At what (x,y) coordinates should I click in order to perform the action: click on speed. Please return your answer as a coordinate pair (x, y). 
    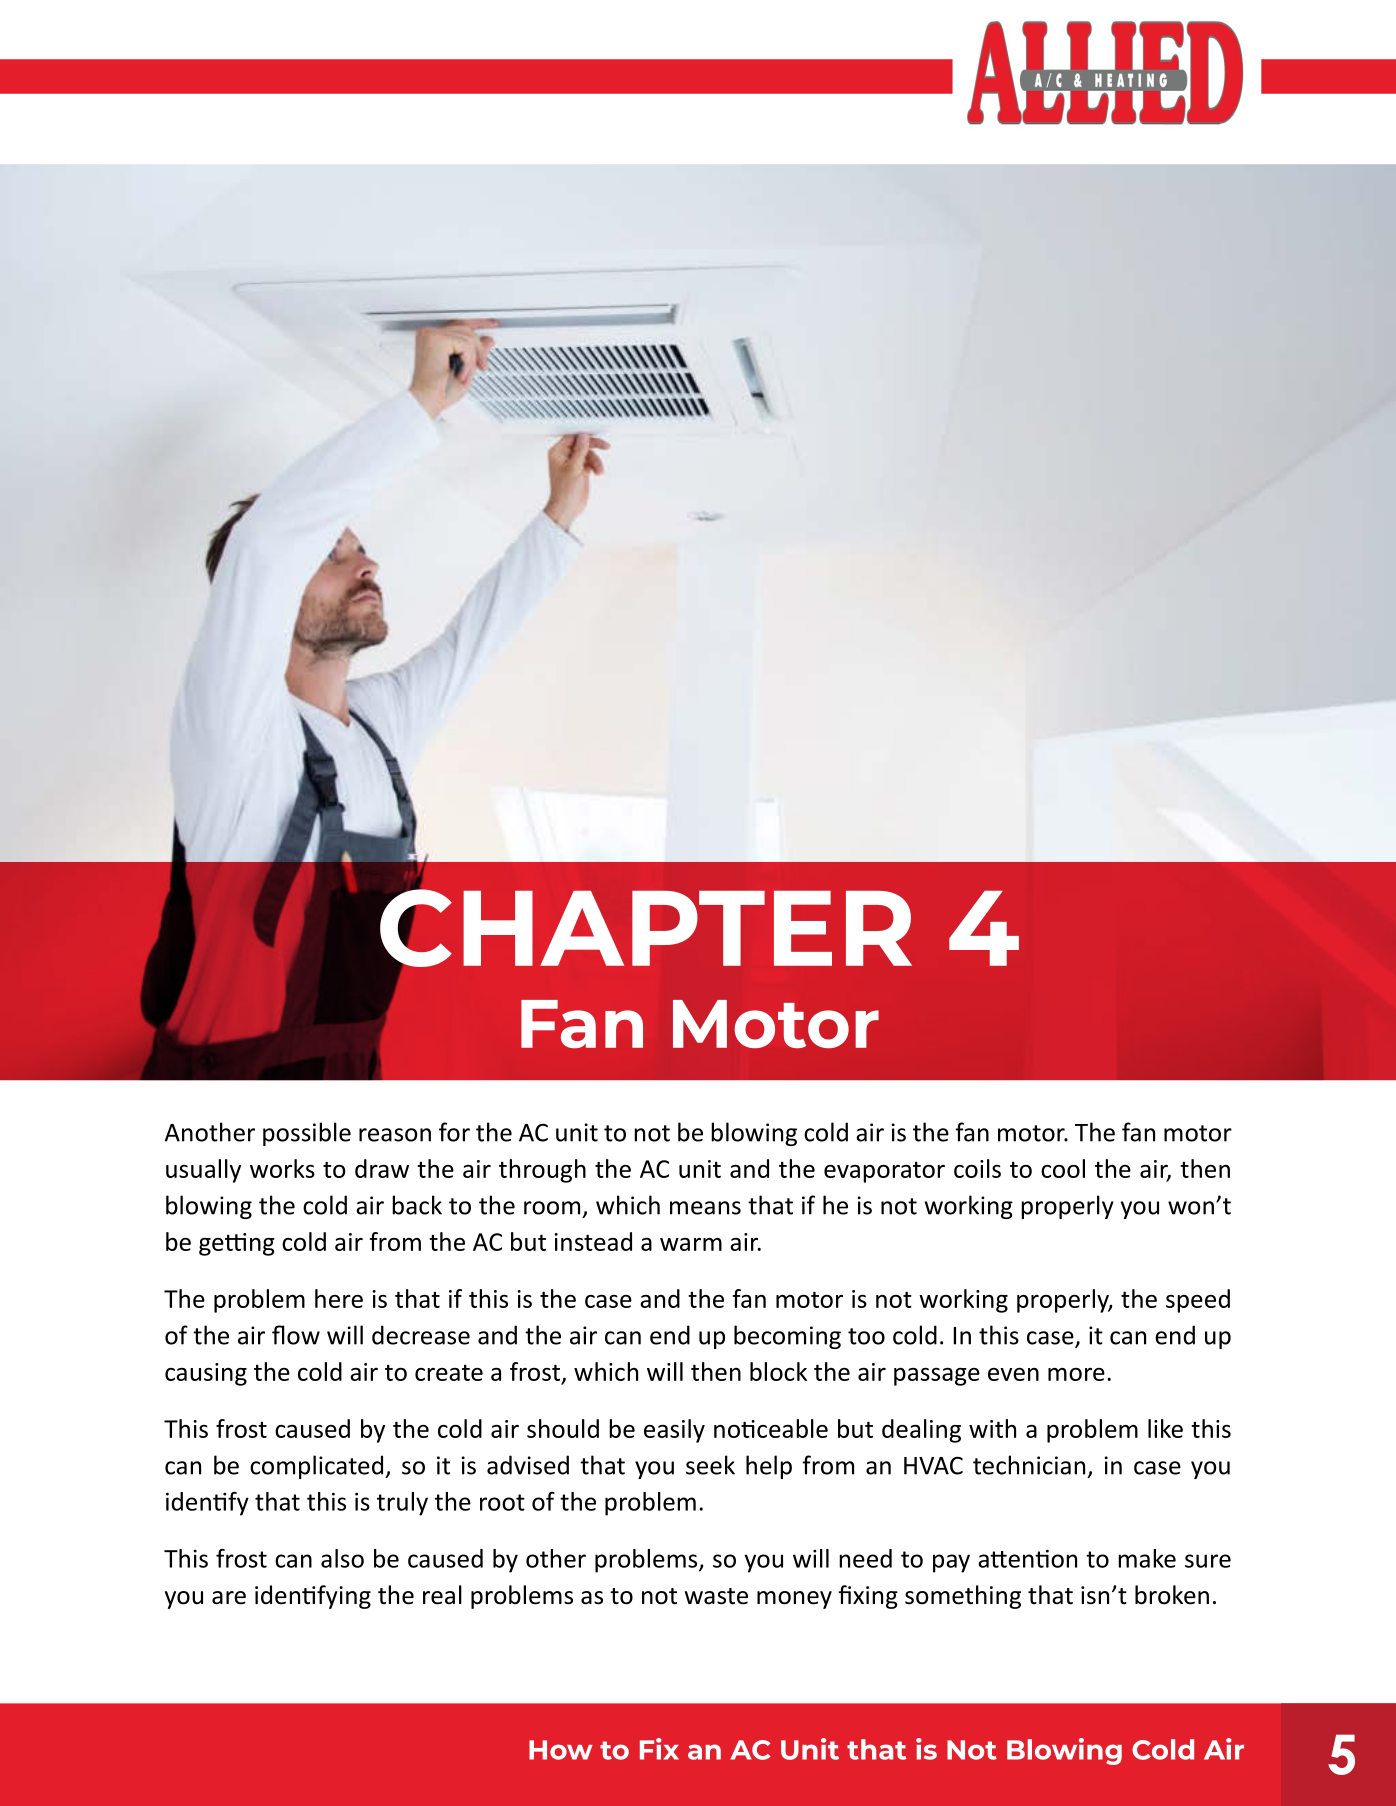
    Looking at the image, I should click on (1198, 1301).
